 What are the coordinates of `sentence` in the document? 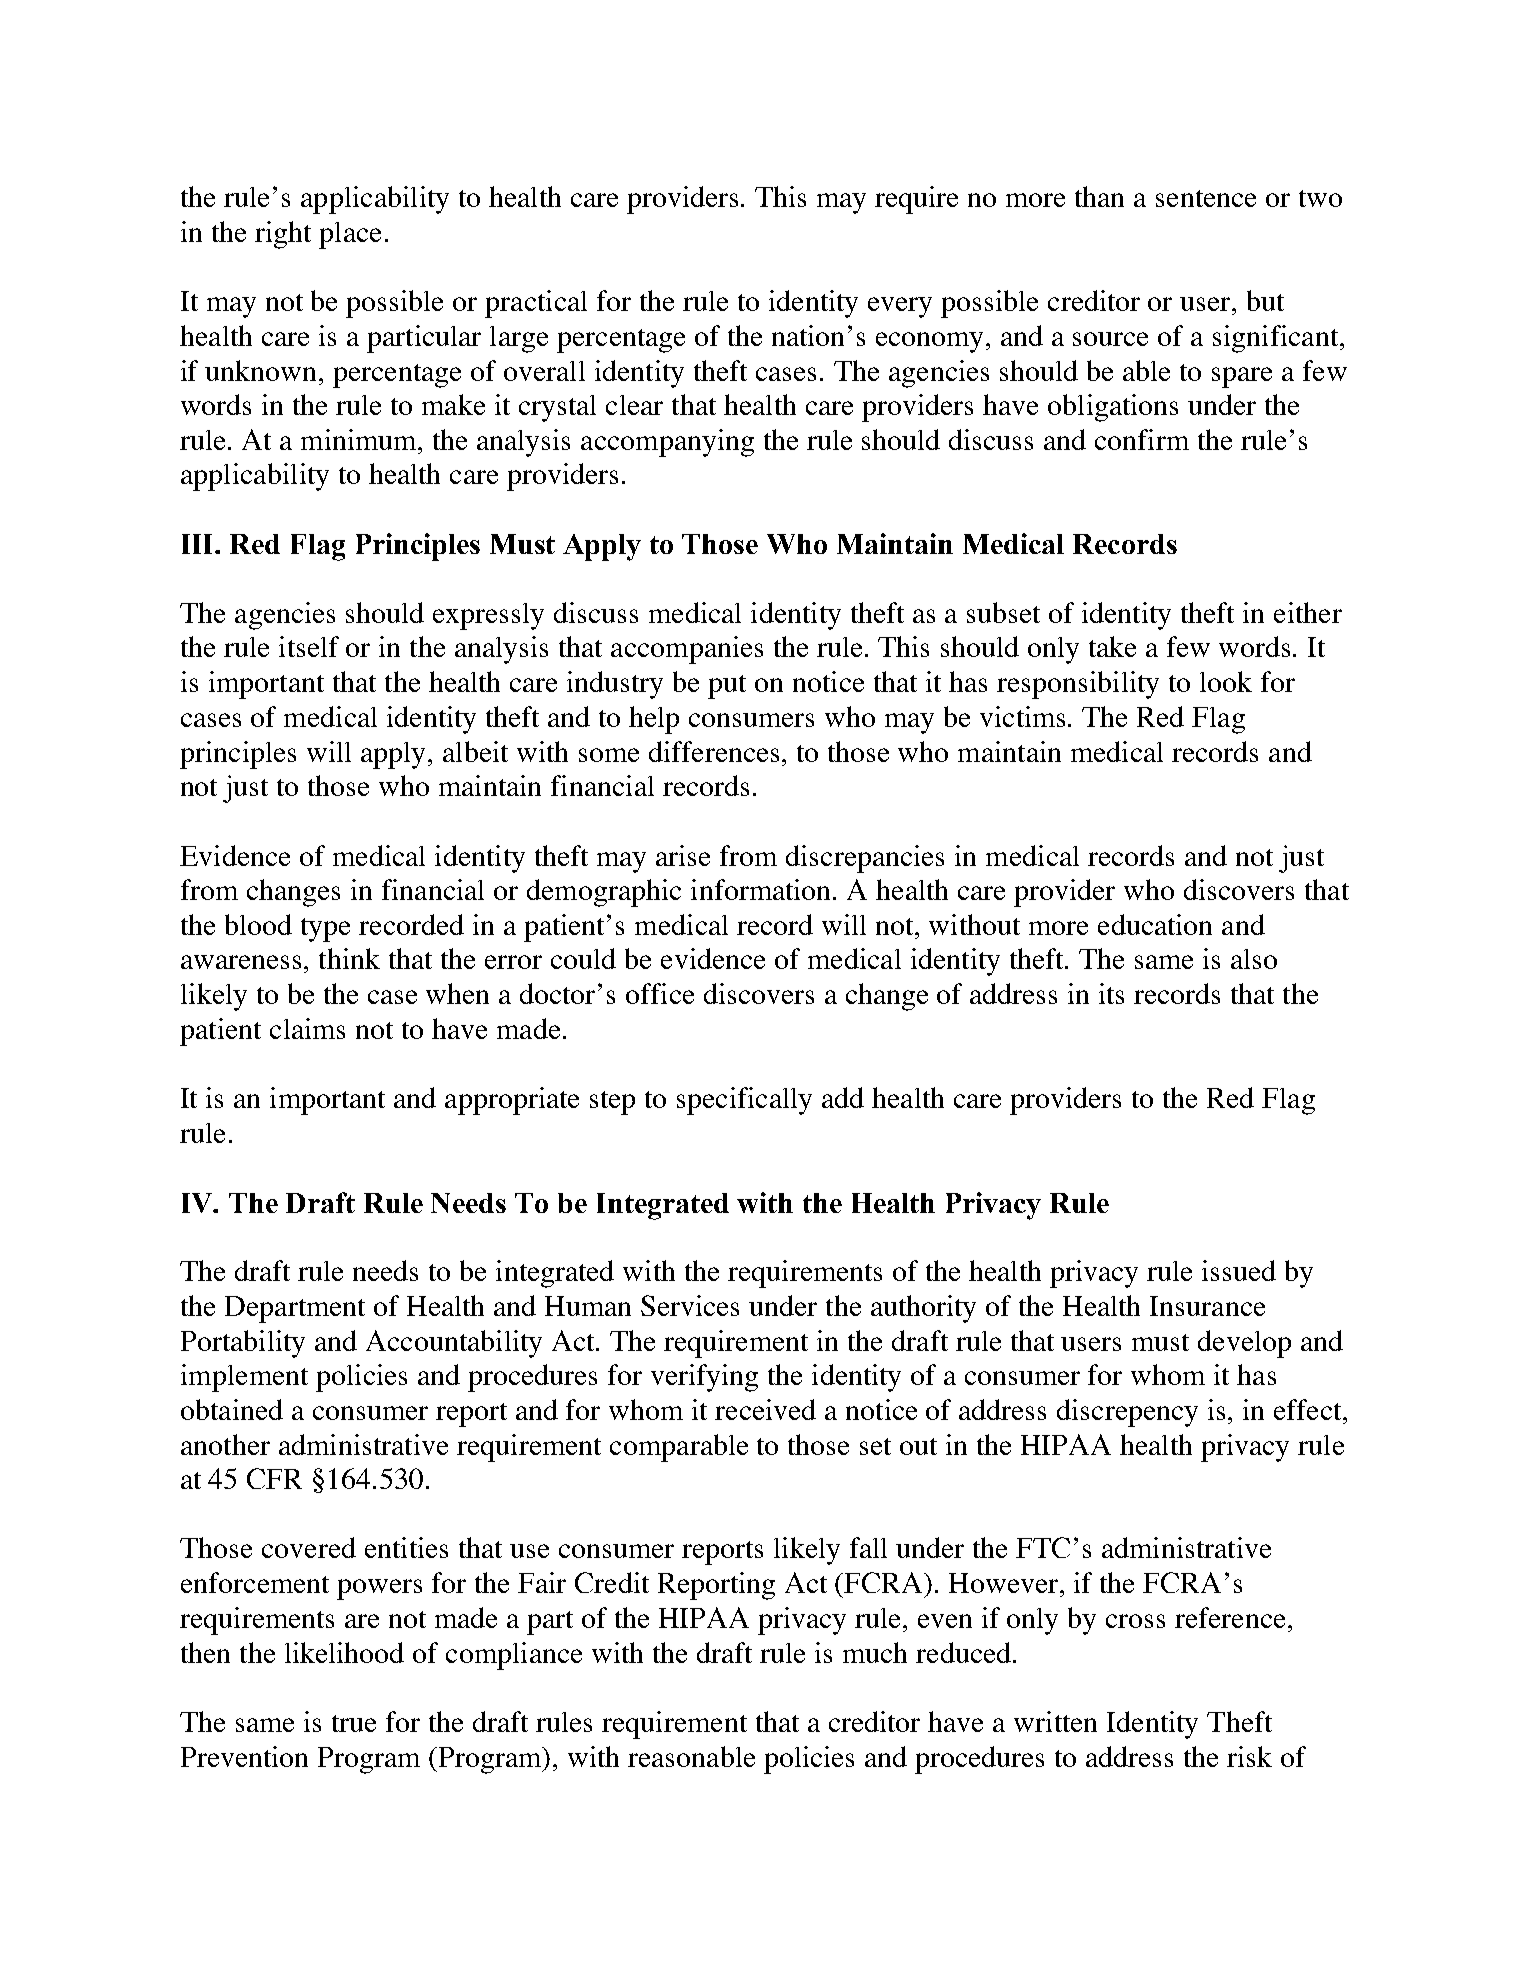 It's located at (1206, 198).
